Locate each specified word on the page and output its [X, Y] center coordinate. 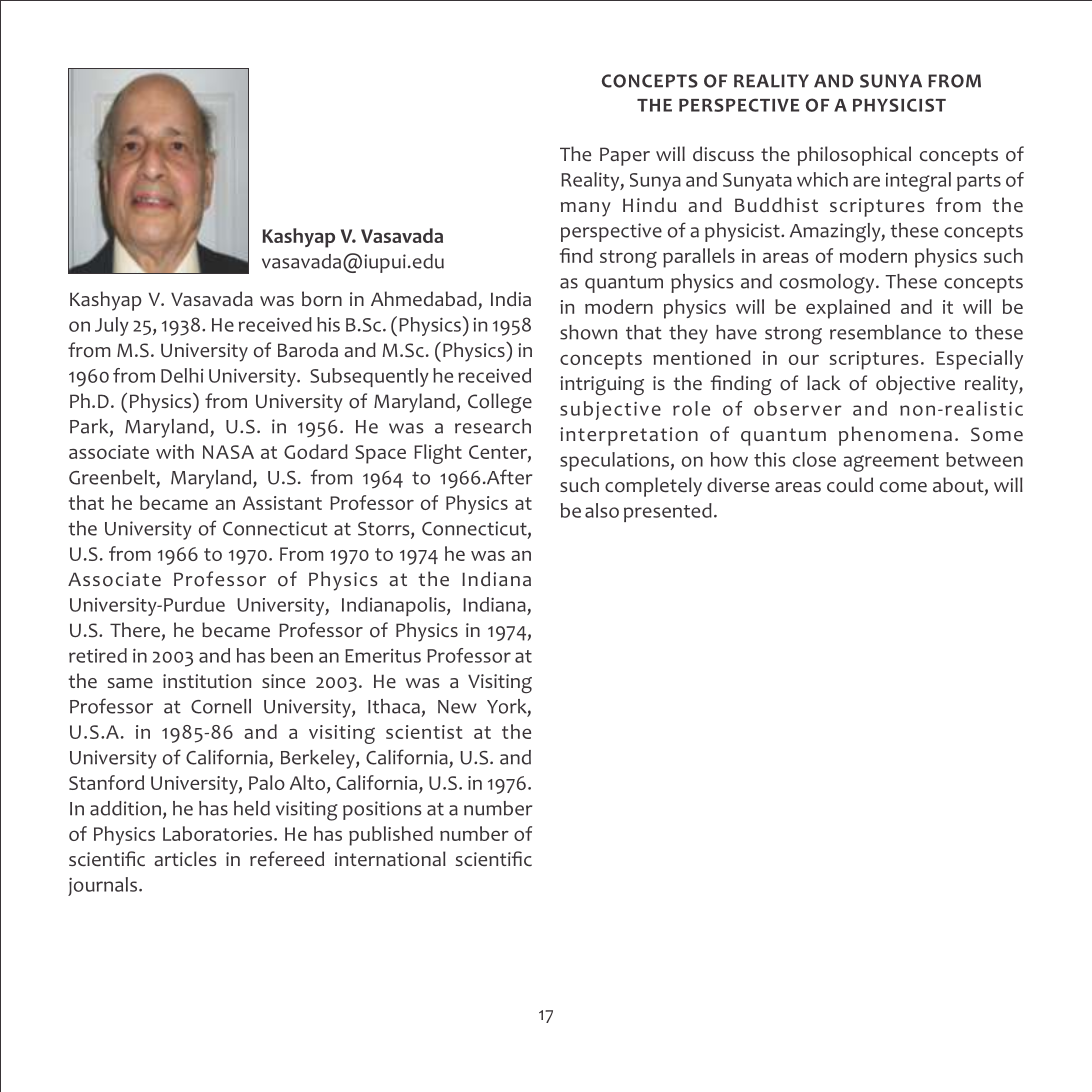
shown [588, 332]
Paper [625, 156]
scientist [424, 732]
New [457, 707]
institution [207, 681]
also [602, 510]
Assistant [282, 503]
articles [185, 859]
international [390, 859]
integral [918, 182]
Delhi [182, 375]
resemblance [885, 332]
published [391, 836]
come [903, 487]
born [322, 299]
